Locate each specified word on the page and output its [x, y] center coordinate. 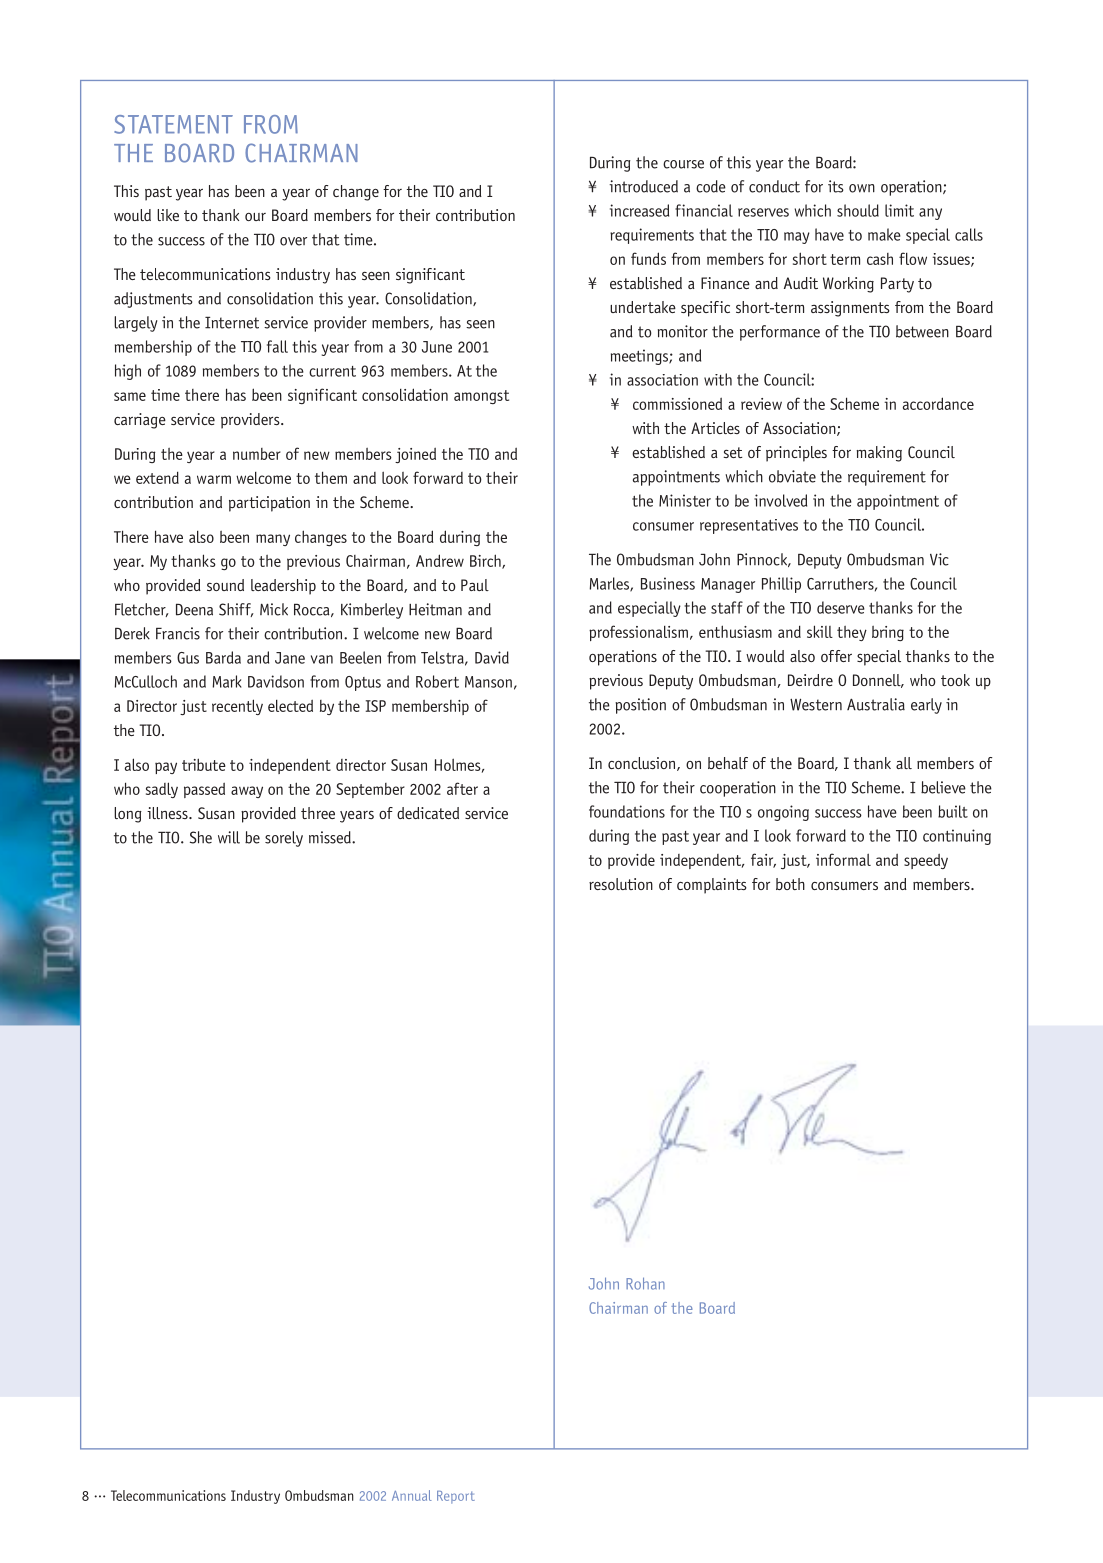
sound [225, 585]
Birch [486, 561]
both [790, 884]
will [229, 837]
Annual [412, 1495]
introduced [643, 186]
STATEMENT [173, 124]
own [862, 188]
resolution [621, 884]
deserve [841, 607]
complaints [712, 886]
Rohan [645, 1283]
